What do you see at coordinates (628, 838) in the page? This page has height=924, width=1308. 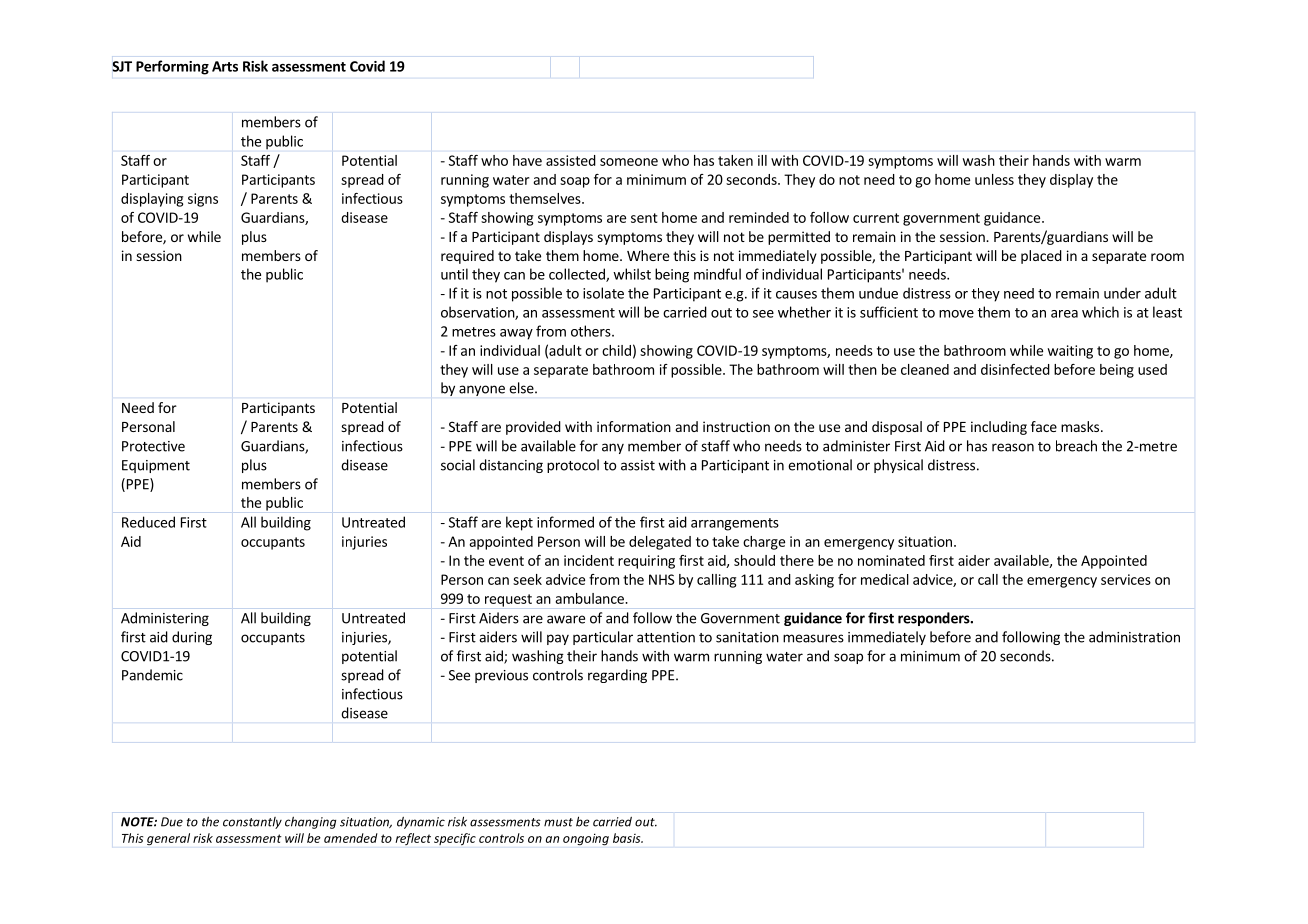 I see `basis` at bounding box center [628, 838].
